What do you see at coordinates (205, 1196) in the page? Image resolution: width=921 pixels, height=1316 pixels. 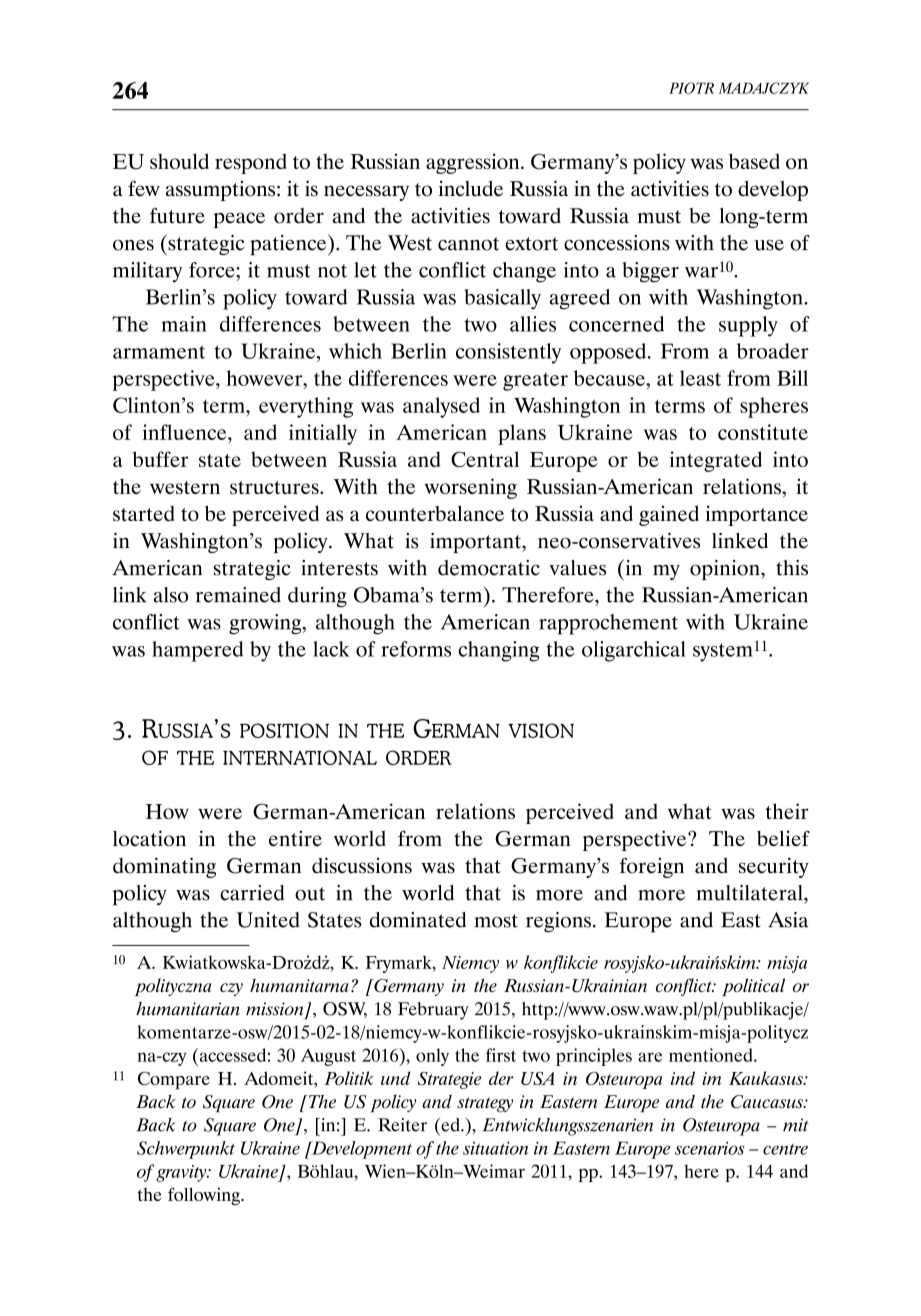 I see `following` at bounding box center [205, 1196].
